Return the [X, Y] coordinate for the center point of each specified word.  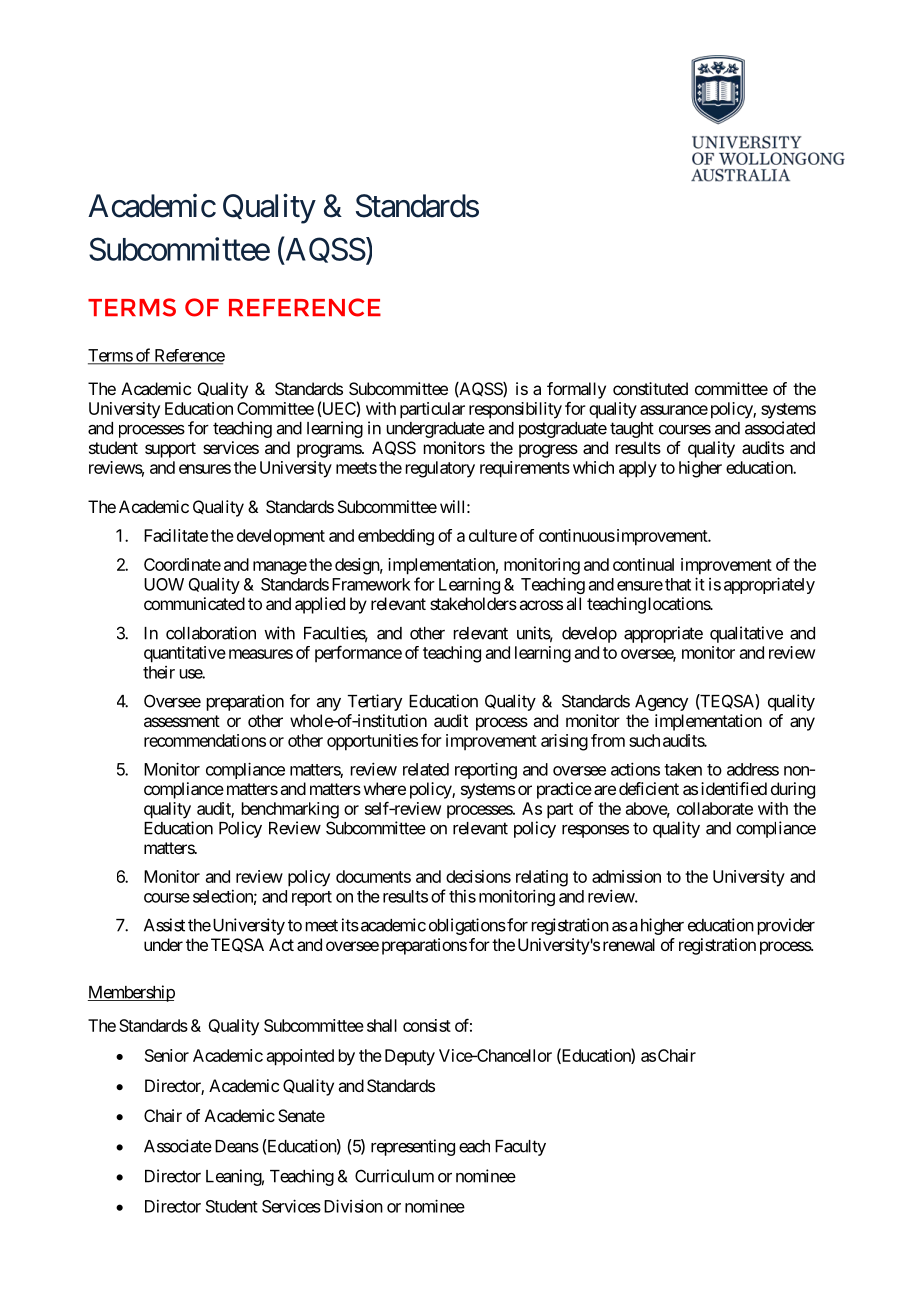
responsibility [515, 410]
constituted [650, 388]
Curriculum [394, 1176]
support [170, 450]
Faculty [520, 1148]
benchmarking [290, 810]
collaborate [715, 808]
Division [353, 1206]
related [426, 769]
